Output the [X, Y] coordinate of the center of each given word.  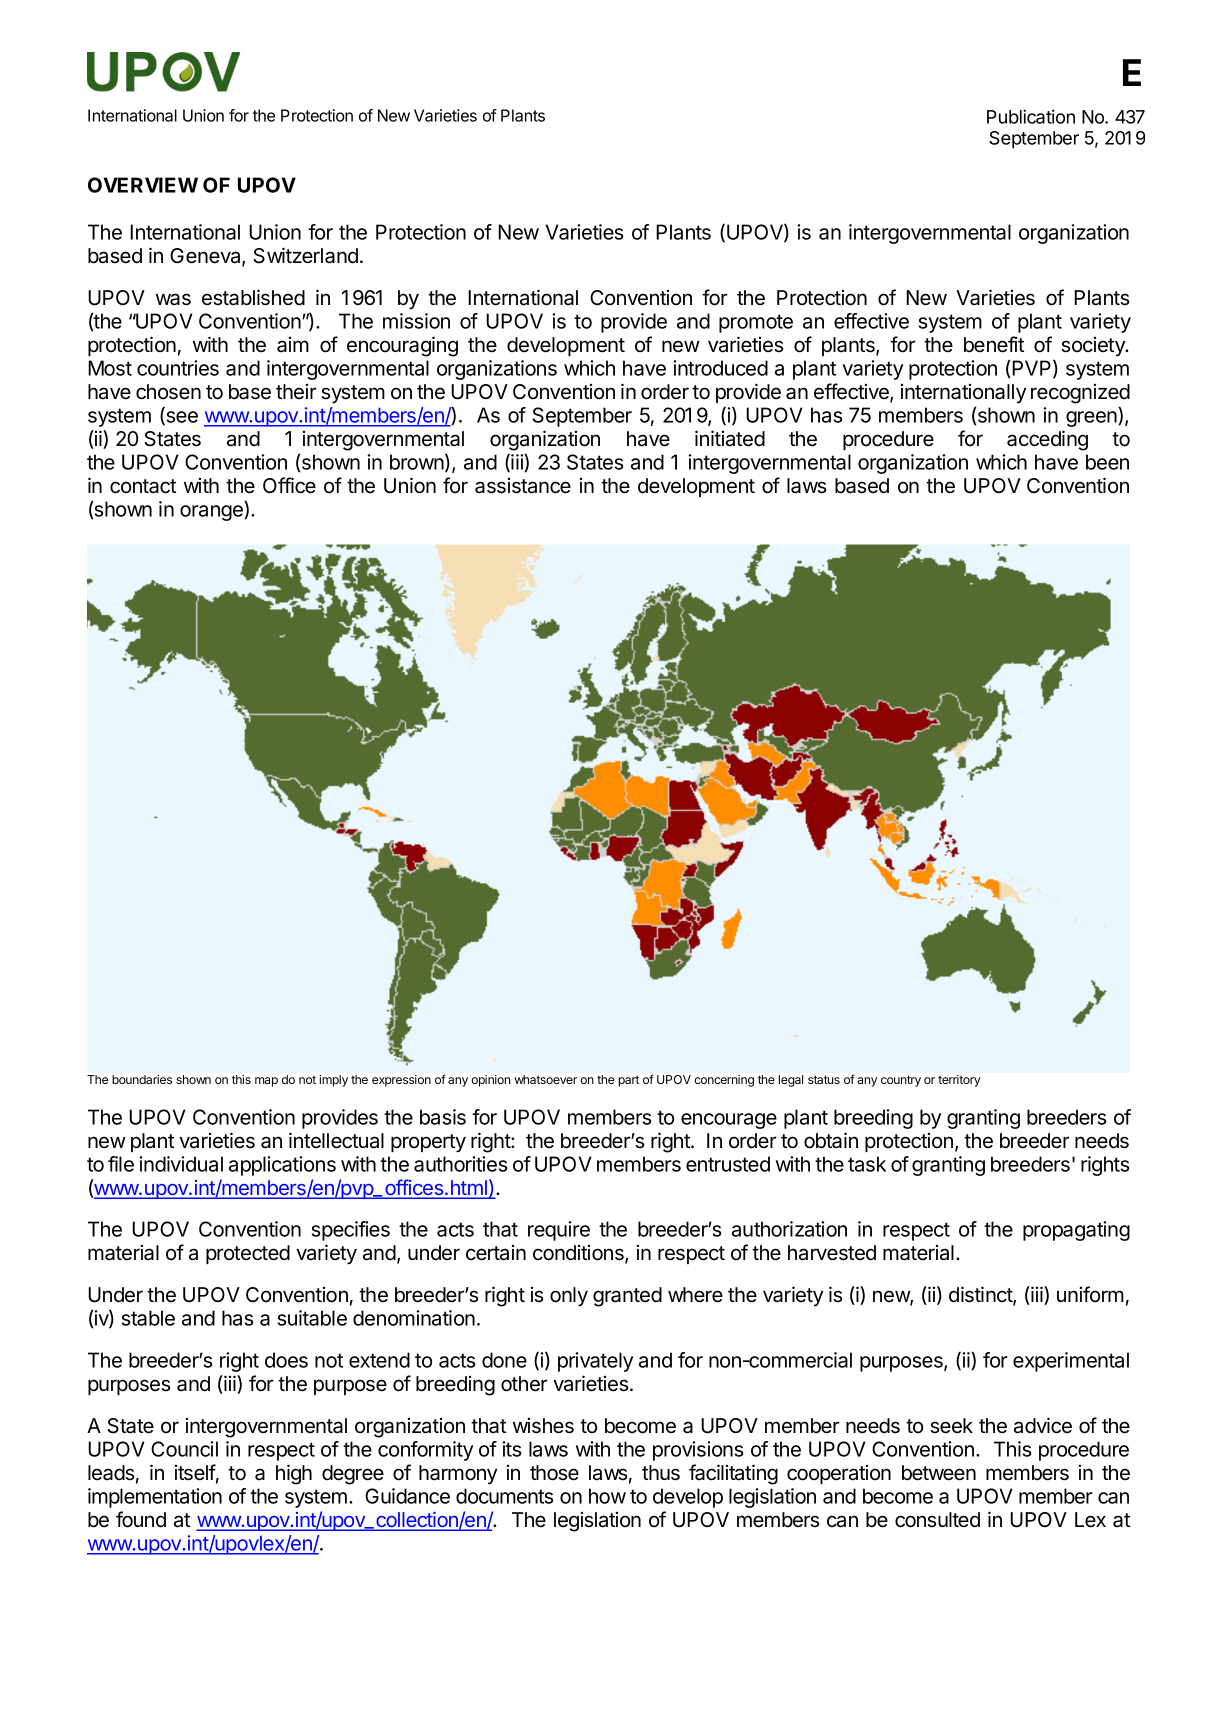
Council [184, 1449]
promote [756, 323]
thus [661, 1473]
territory [959, 1081]
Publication [1031, 116]
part [629, 1081]
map [266, 1082]
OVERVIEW [143, 185]
